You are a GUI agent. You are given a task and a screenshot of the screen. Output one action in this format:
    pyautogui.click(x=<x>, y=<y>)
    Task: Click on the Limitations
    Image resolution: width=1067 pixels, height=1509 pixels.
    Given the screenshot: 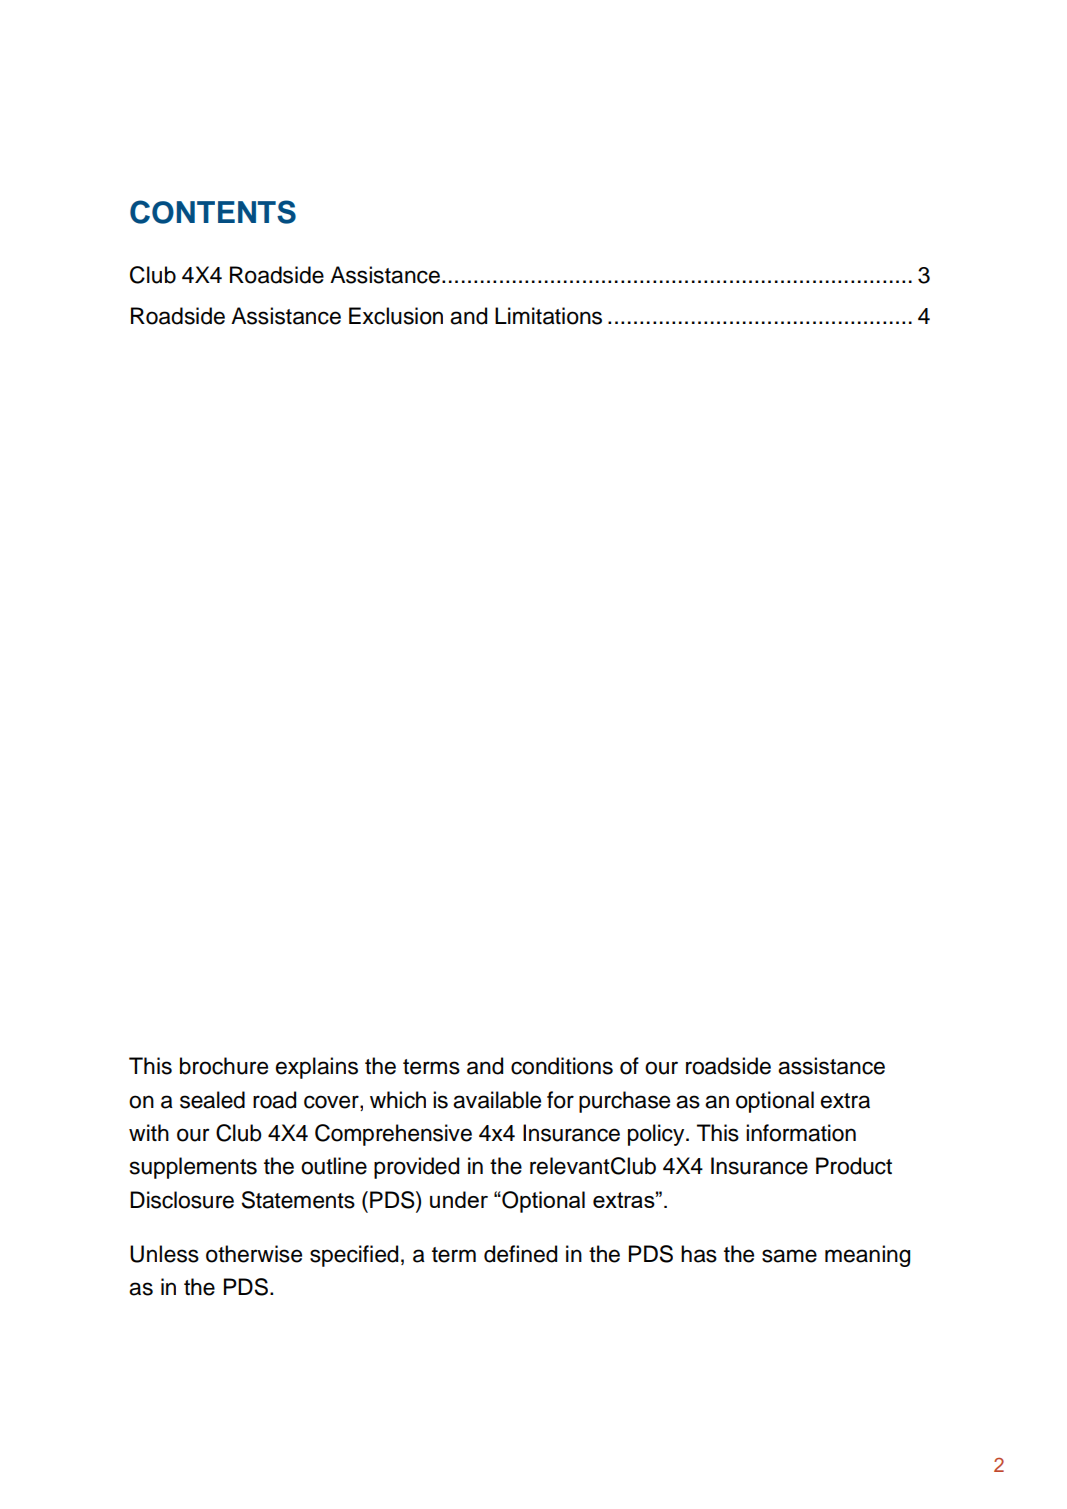 What is the action you would take?
    pyautogui.click(x=548, y=316)
